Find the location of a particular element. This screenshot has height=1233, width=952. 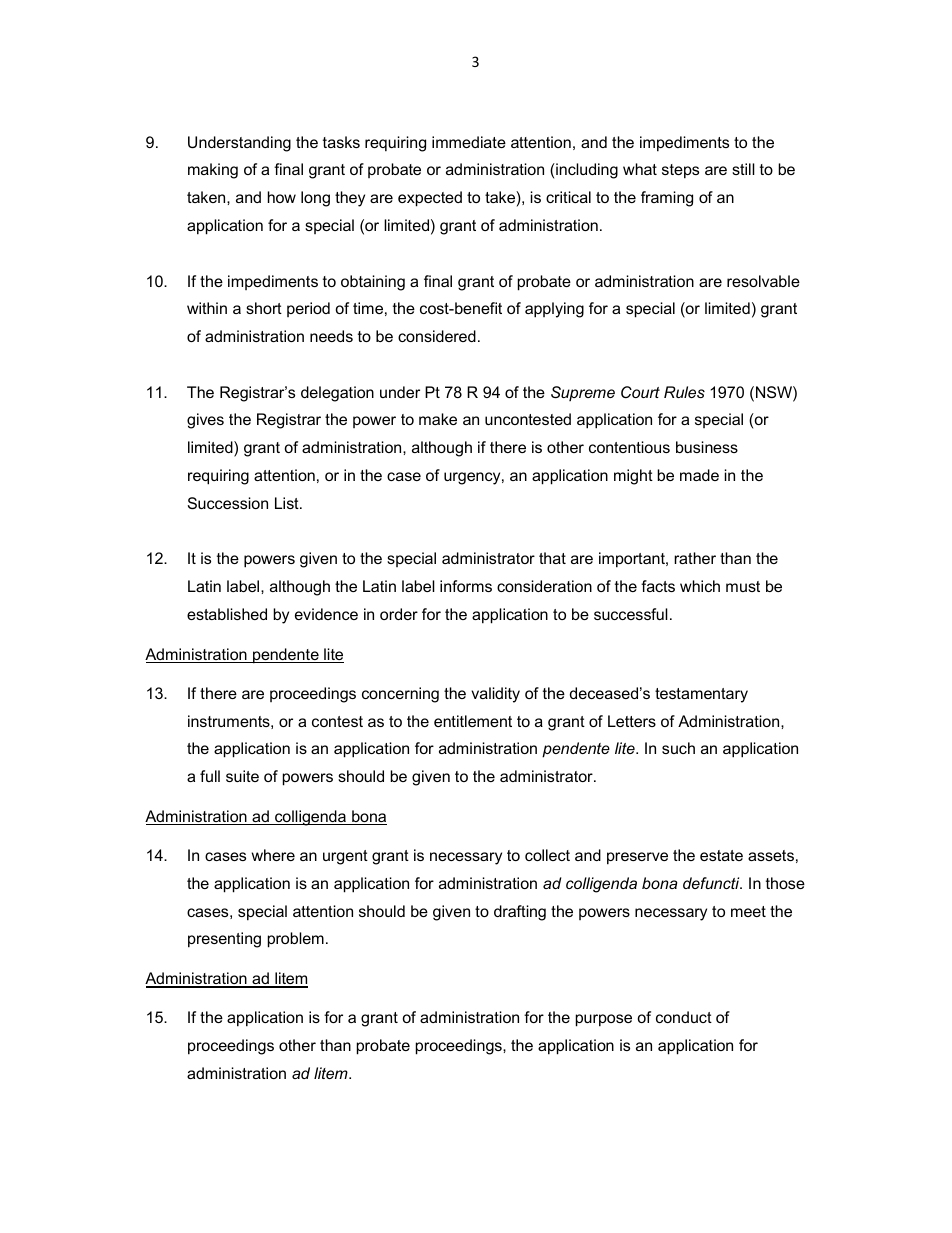

established is located at coordinates (227, 614).
